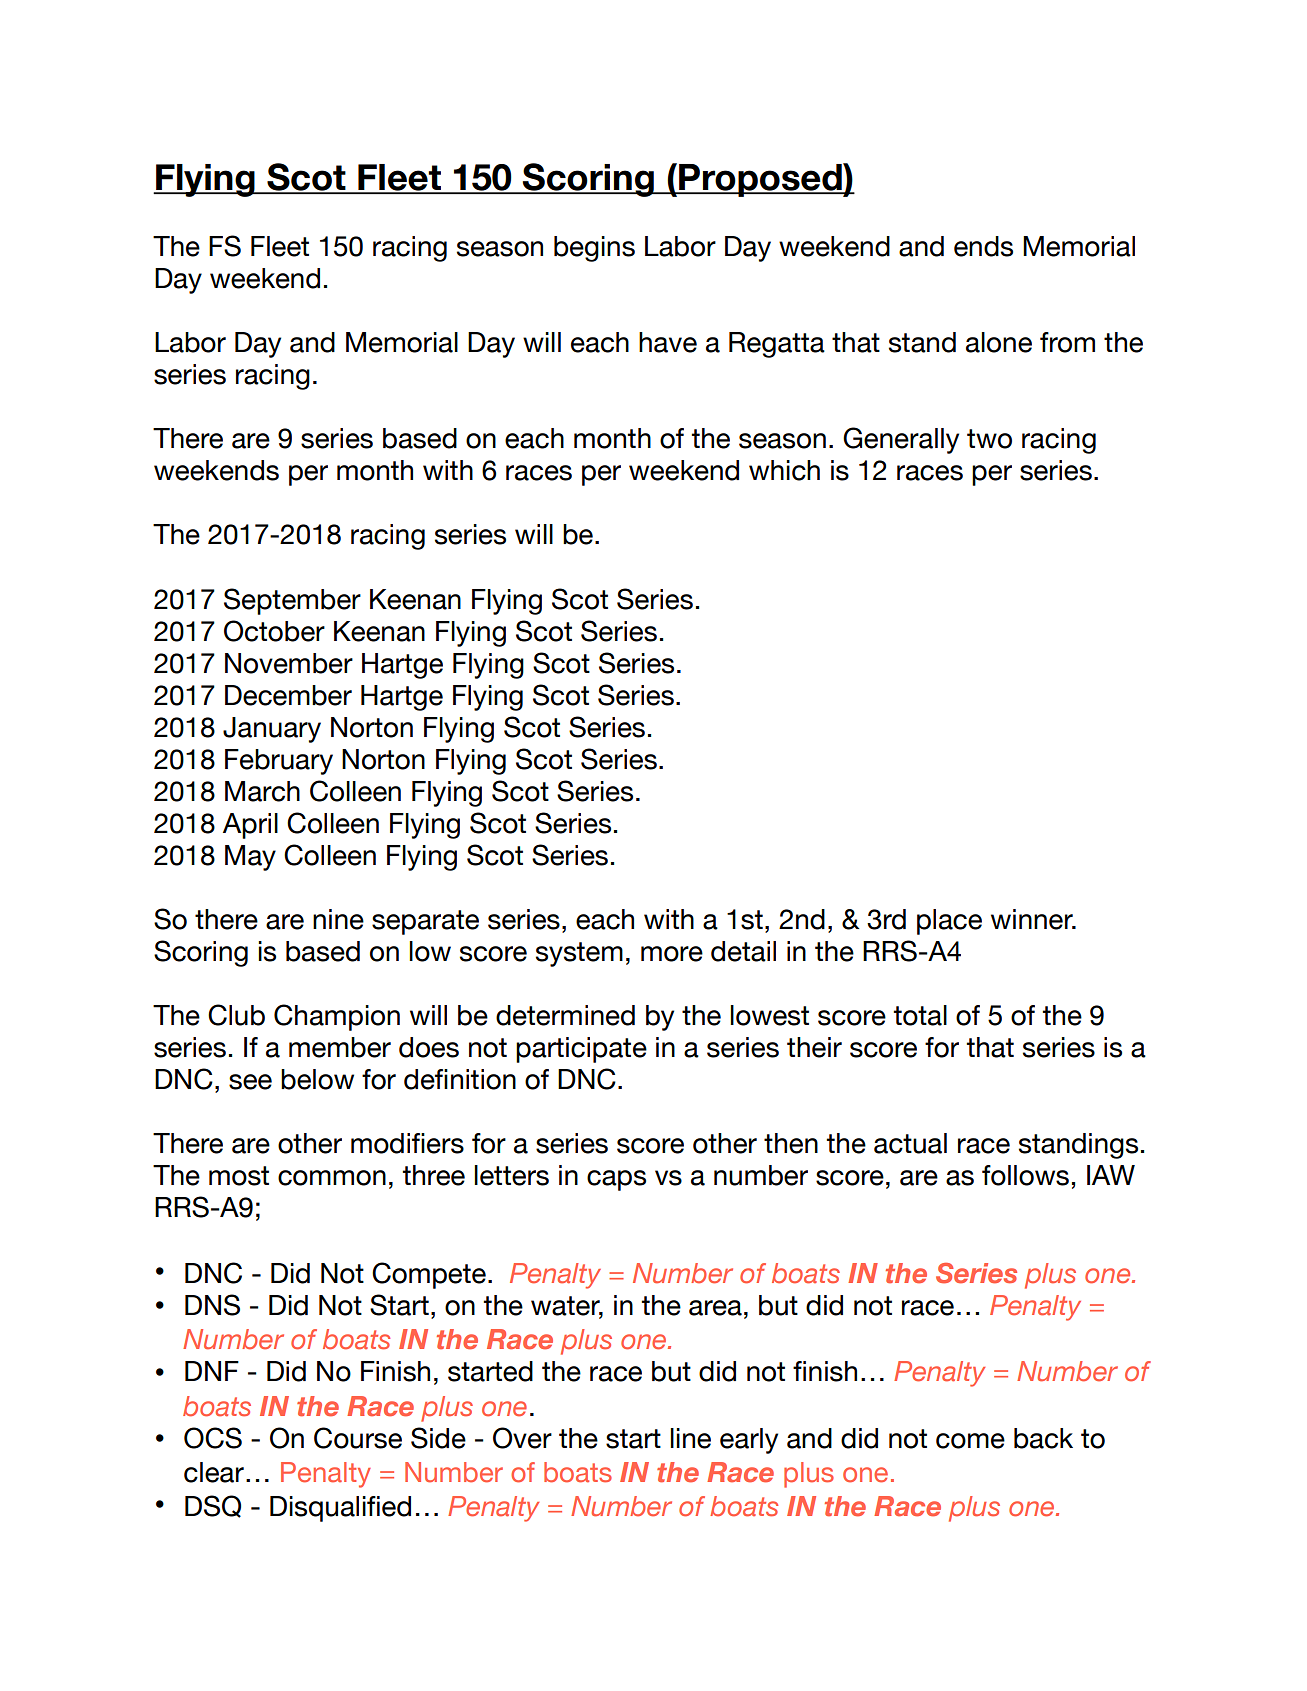  Describe the element at coordinates (668, 342) in the document. I see `have` at that location.
